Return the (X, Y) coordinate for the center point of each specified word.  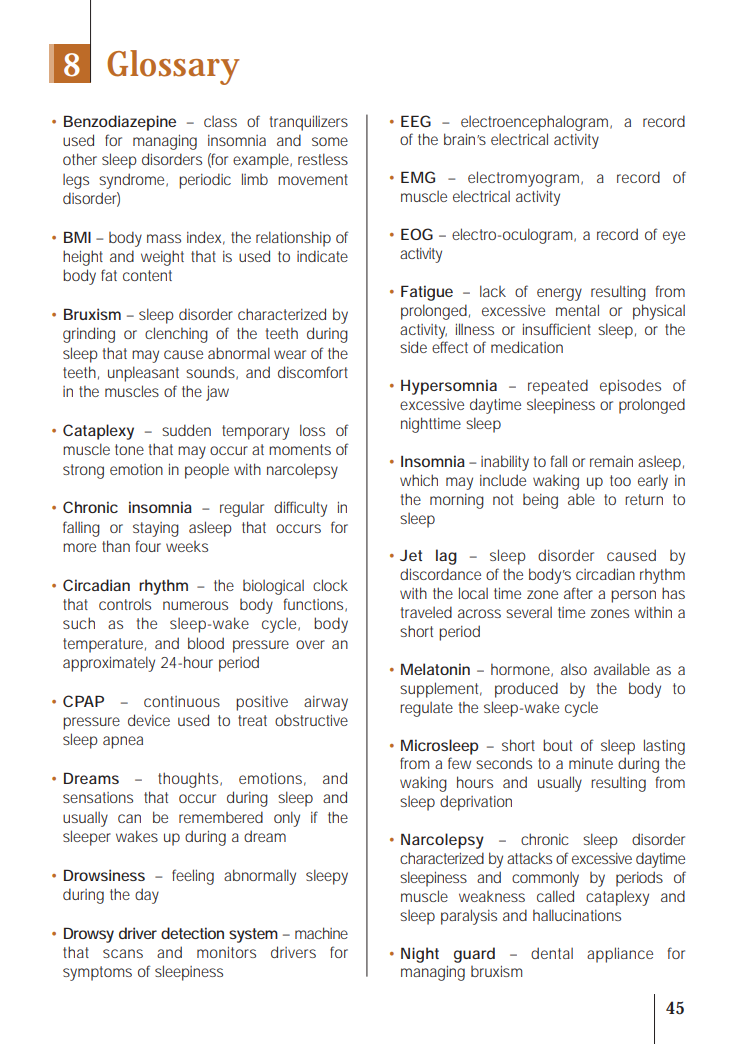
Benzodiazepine (120, 123)
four (148, 546)
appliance (620, 955)
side (413, 347)
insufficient (557, 329)
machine (321, 933)
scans (123, 953)
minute (591, 763)
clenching (176, 335)
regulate (426, 709)
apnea (123, 742)
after (578, 593)
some (330, 141)
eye (674, 237)
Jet (411, 555)
